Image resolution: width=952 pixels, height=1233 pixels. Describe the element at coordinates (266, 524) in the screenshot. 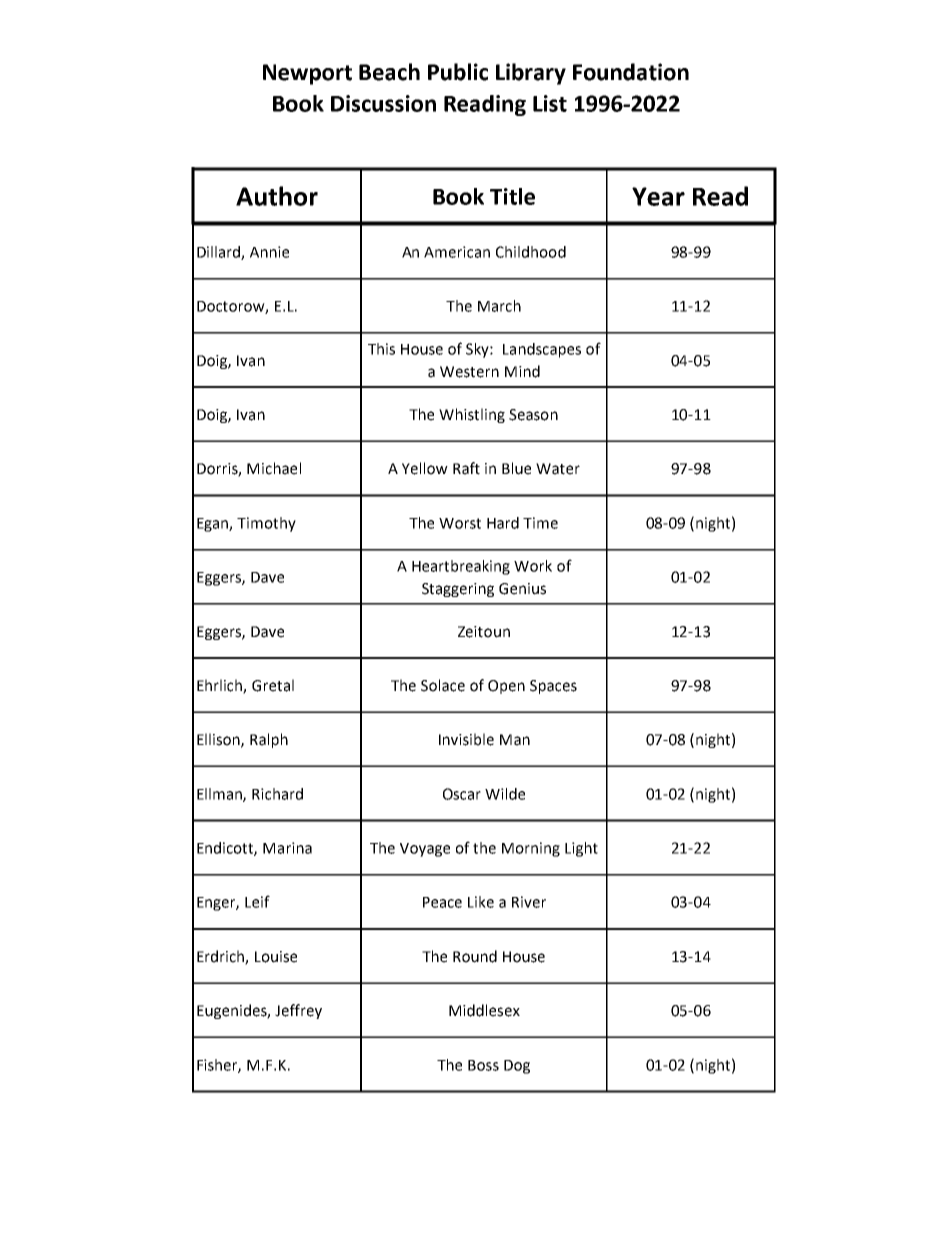

I see `Timothy` at that location.
